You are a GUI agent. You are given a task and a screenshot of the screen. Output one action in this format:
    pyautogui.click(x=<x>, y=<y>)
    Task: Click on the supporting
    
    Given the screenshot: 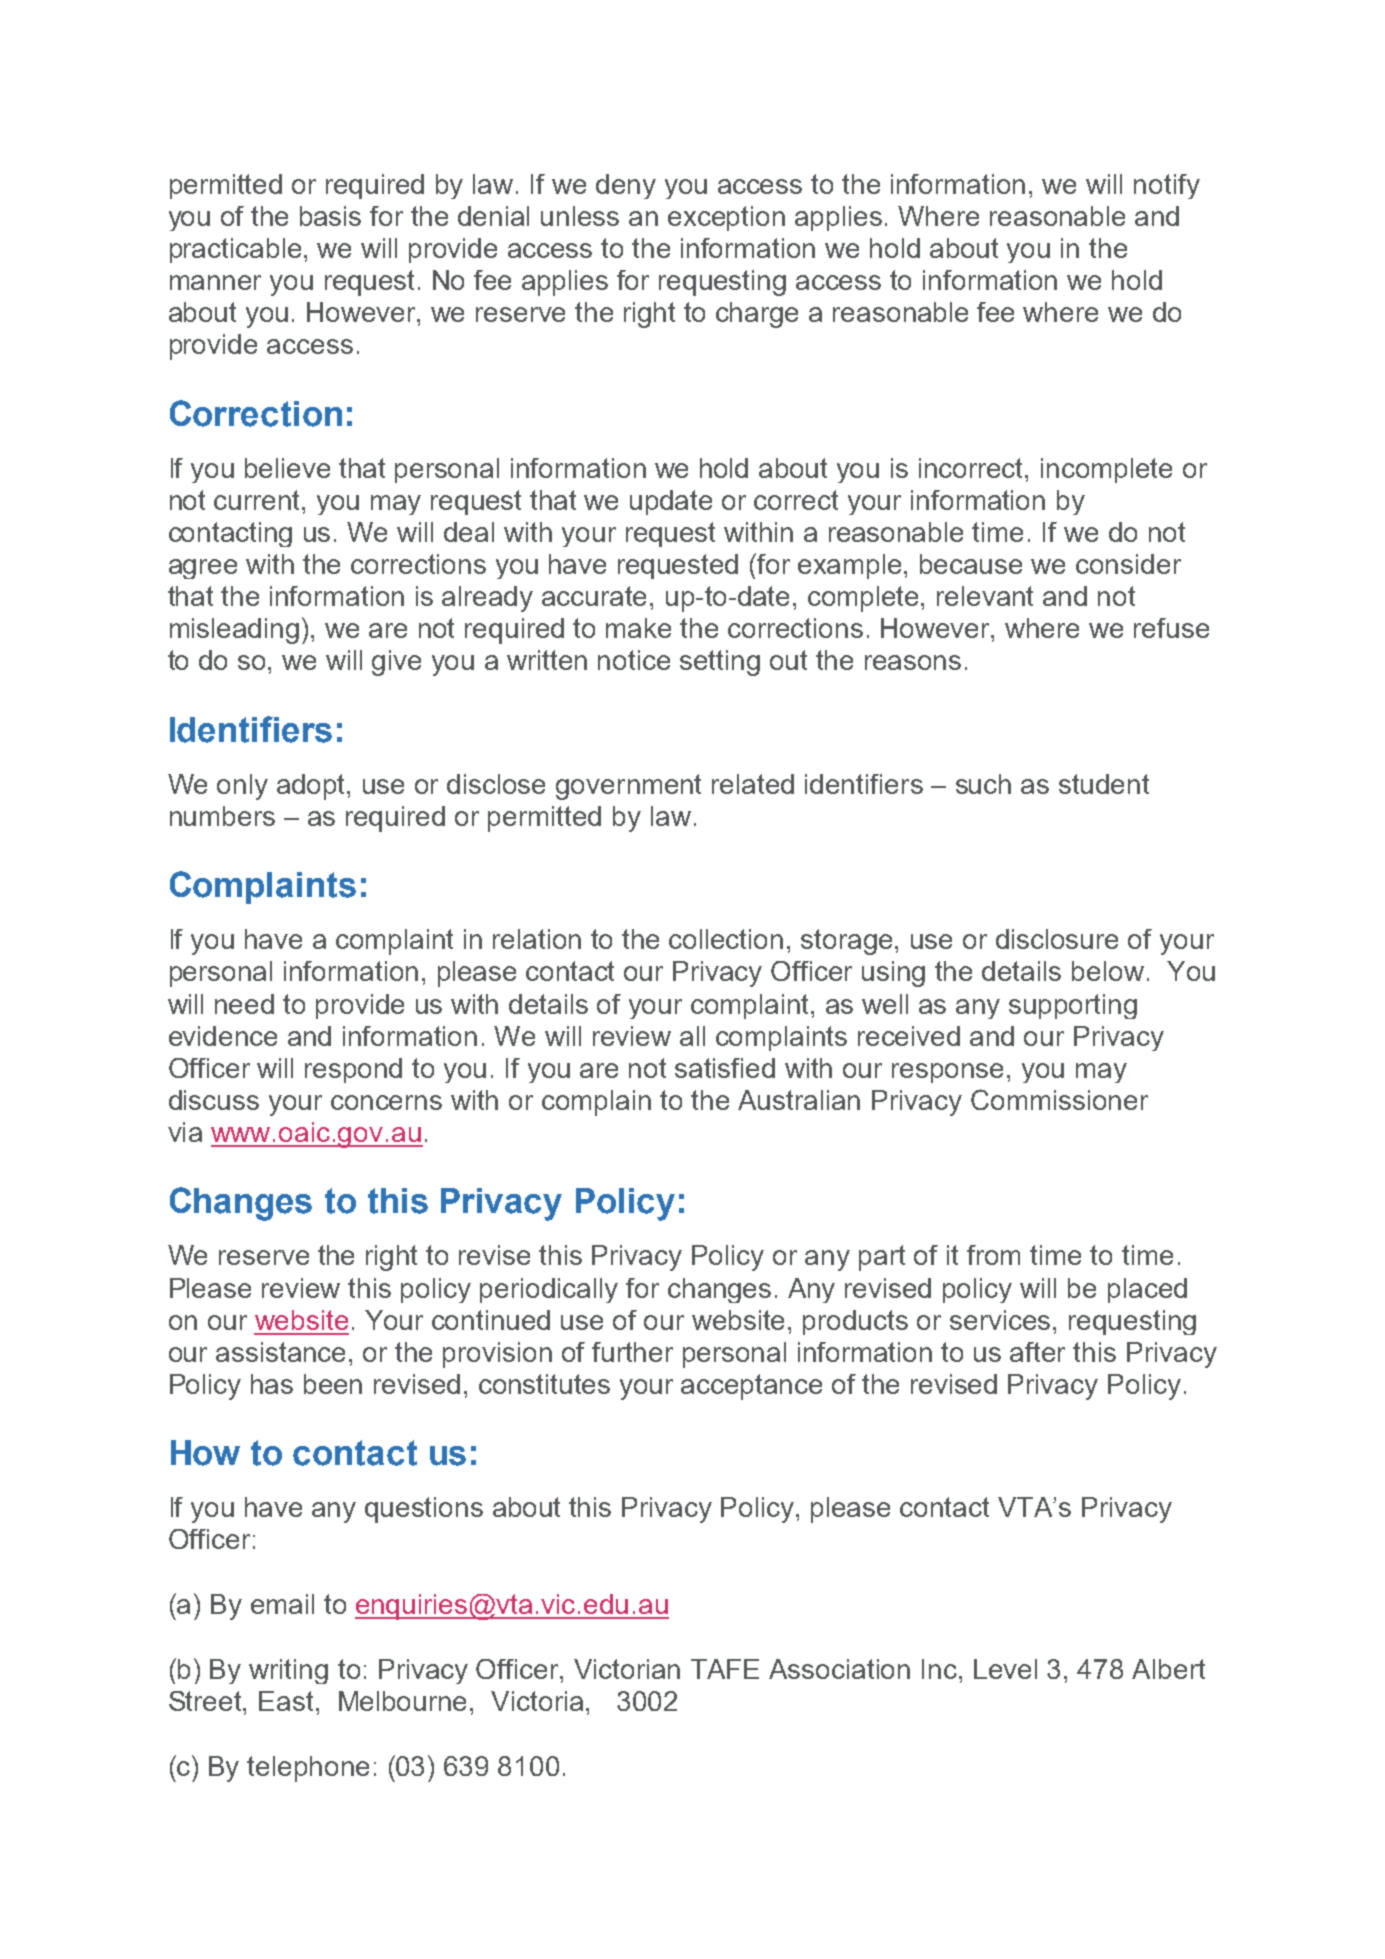 What is the action you would take?
    pyautogui.click(x=1073, y=1006)
